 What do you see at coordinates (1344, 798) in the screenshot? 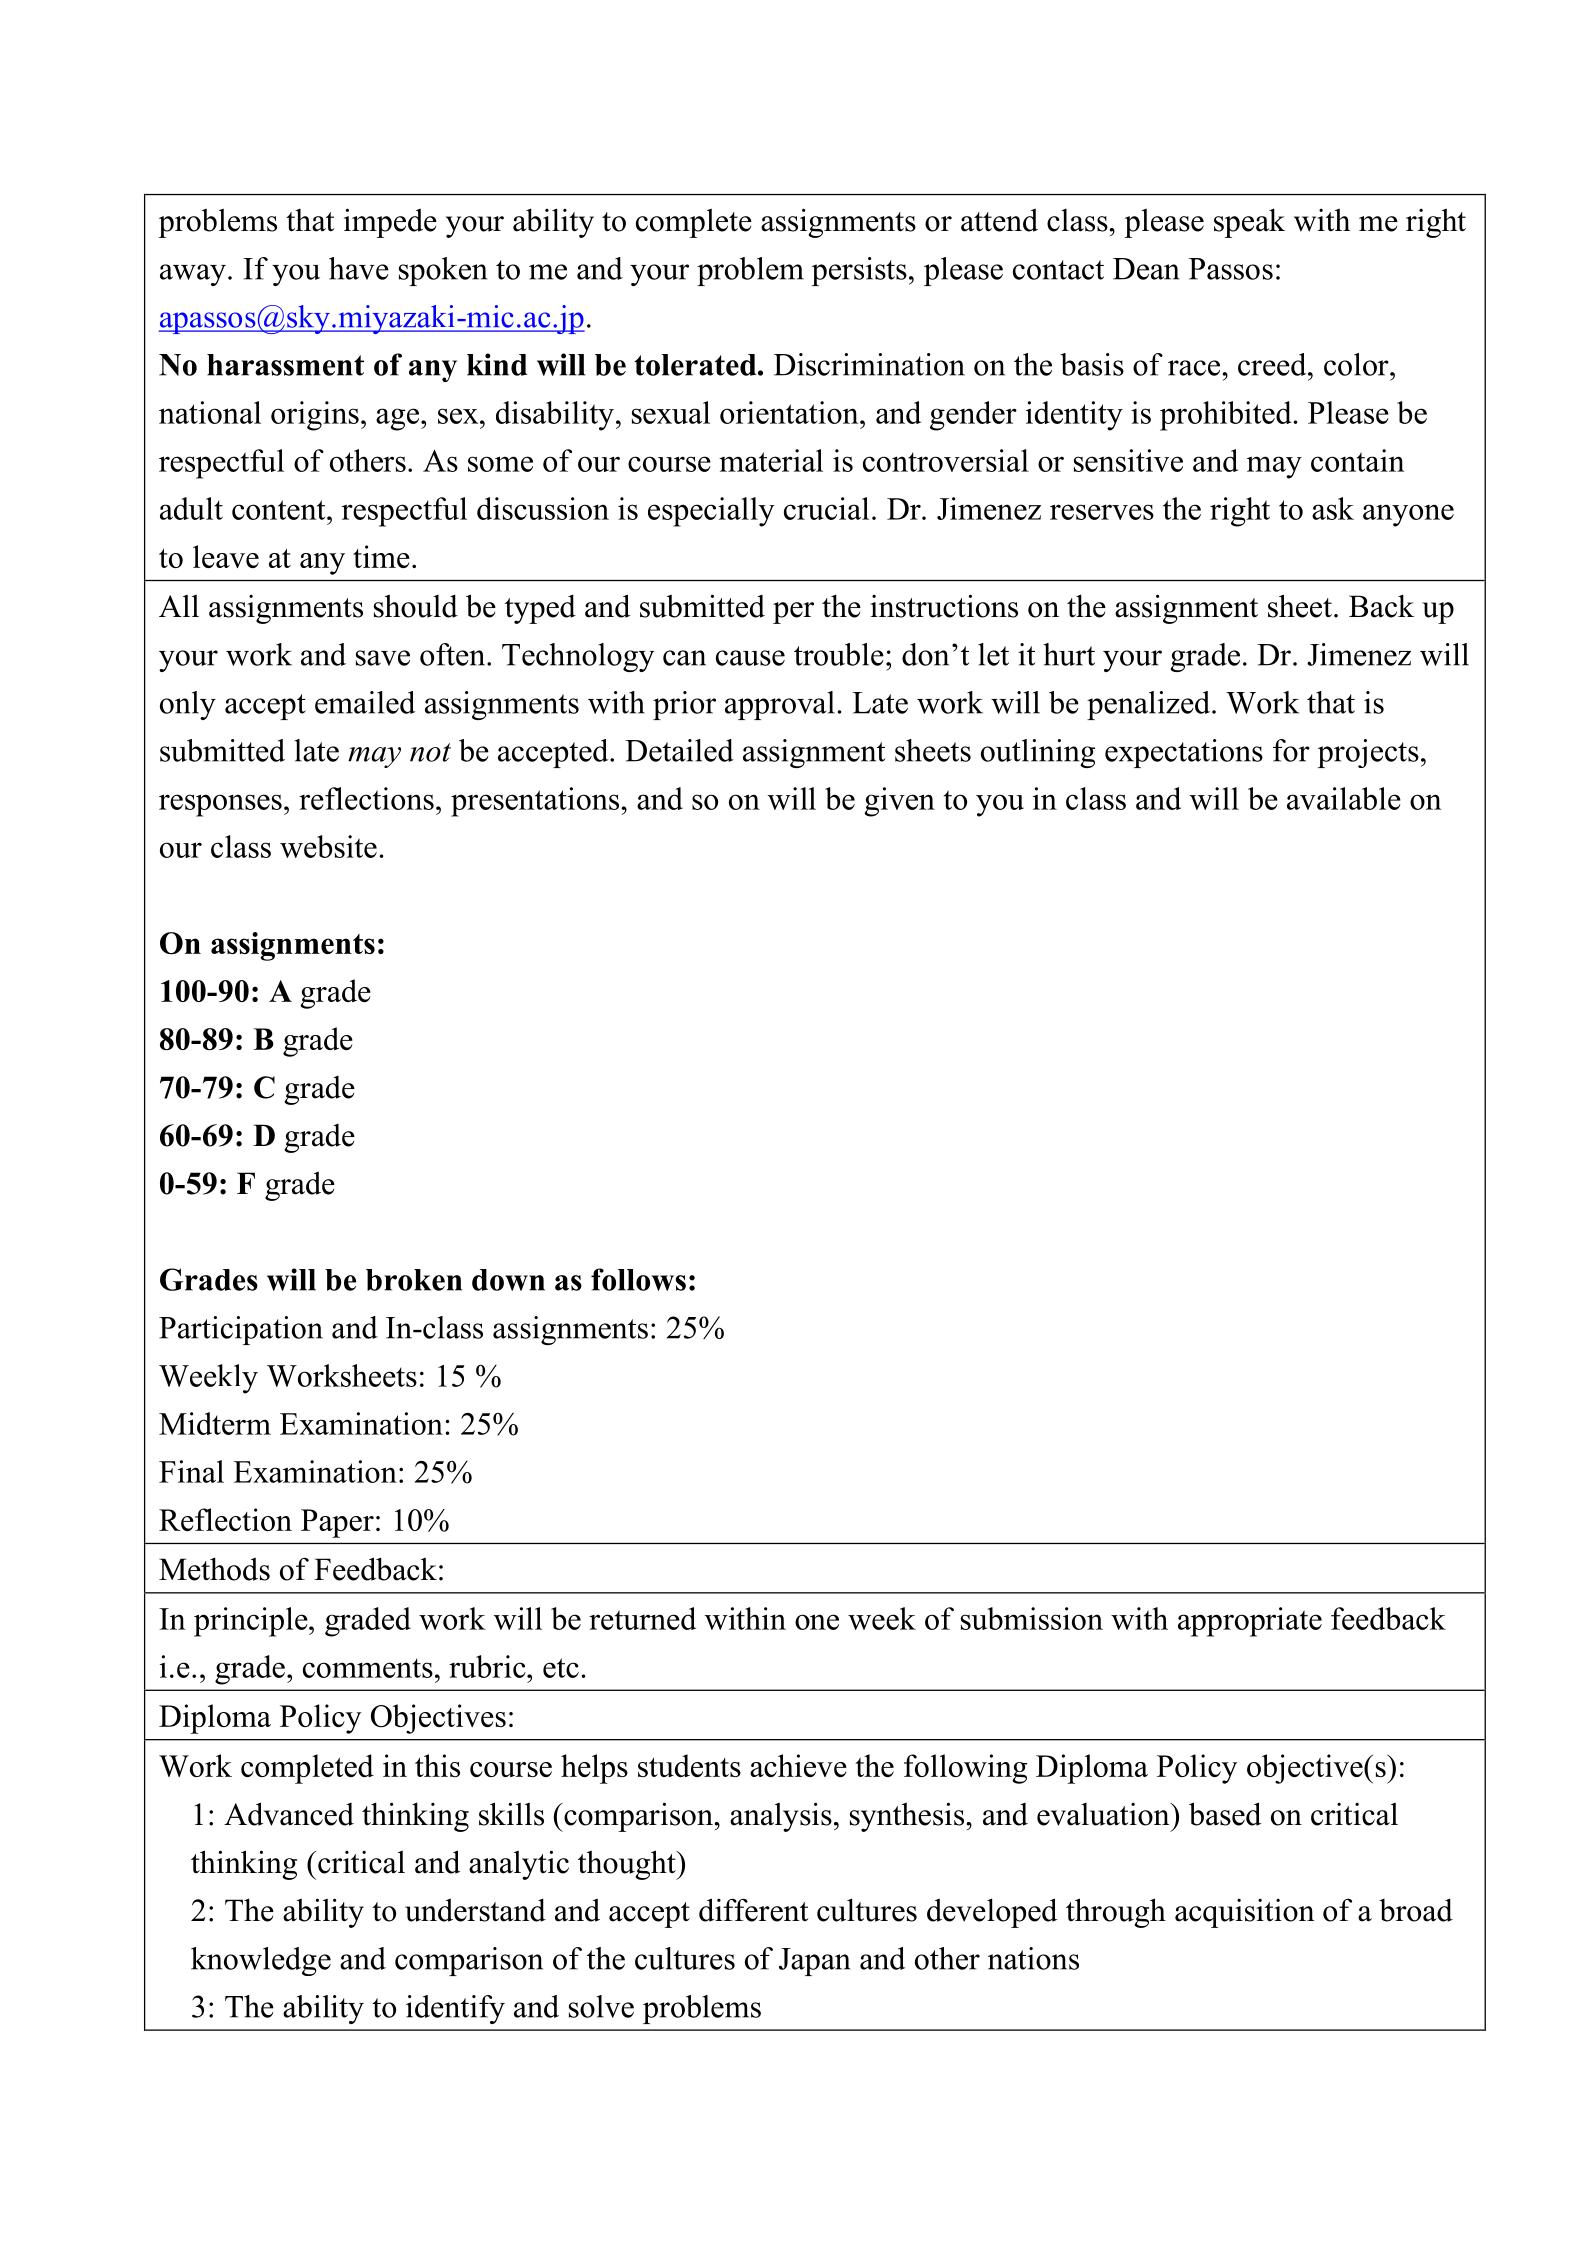
I see `available` at bounding box center [1344, 798].
